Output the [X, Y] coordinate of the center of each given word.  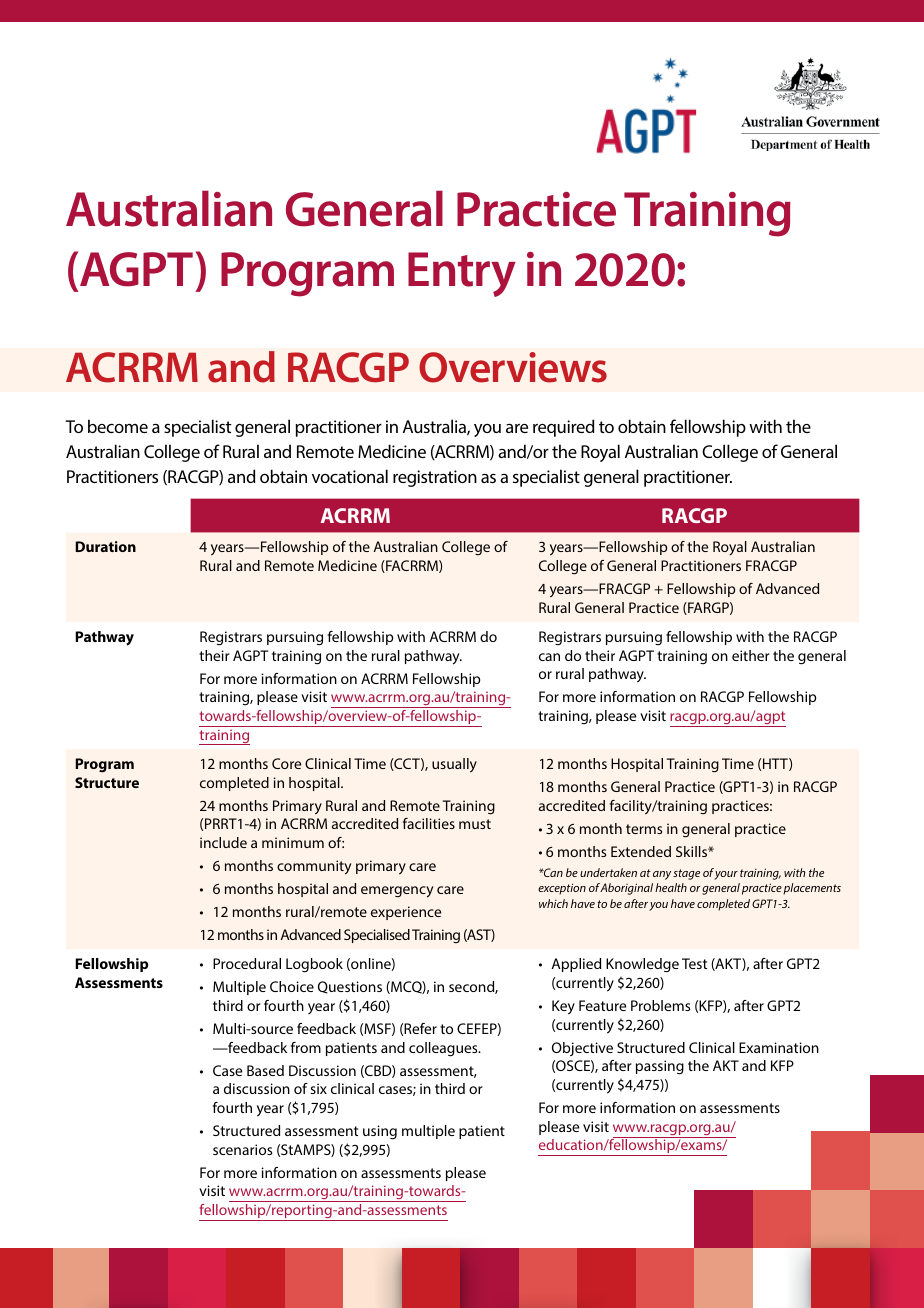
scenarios [242, 1149]
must [475, 824]
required [564, 428]
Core [286, 763]
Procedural [247, 963]
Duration [105, 546]
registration [435, 478]
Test [694, 963]
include [223, 842]
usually [454, 765]
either [751, 655]
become [118, 426]
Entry [462, 274]
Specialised [377, 936]
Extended [641, 851]
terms [644, 829]
